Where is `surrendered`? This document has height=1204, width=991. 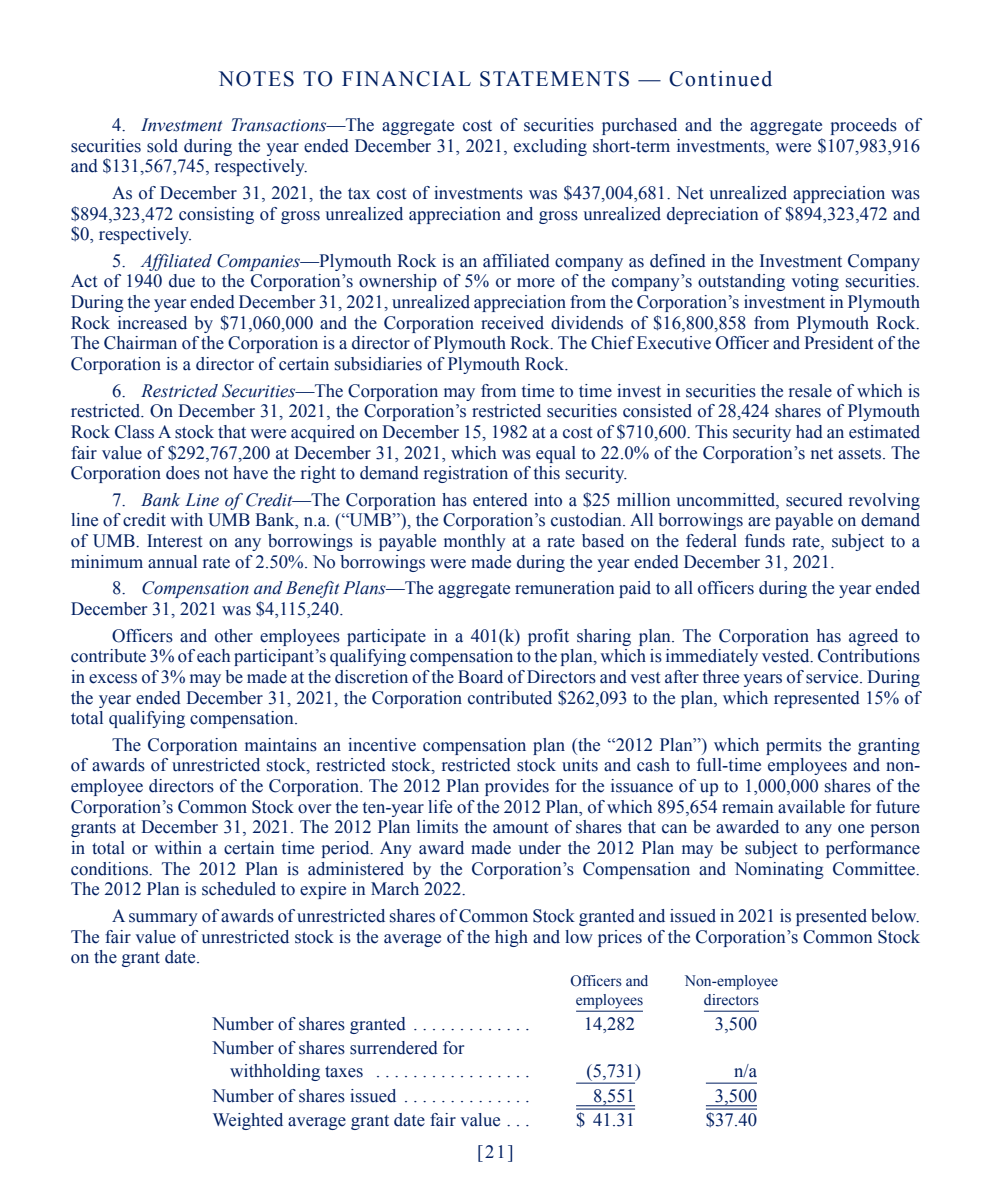
surrendered is located at coordinates (394, 1048).
